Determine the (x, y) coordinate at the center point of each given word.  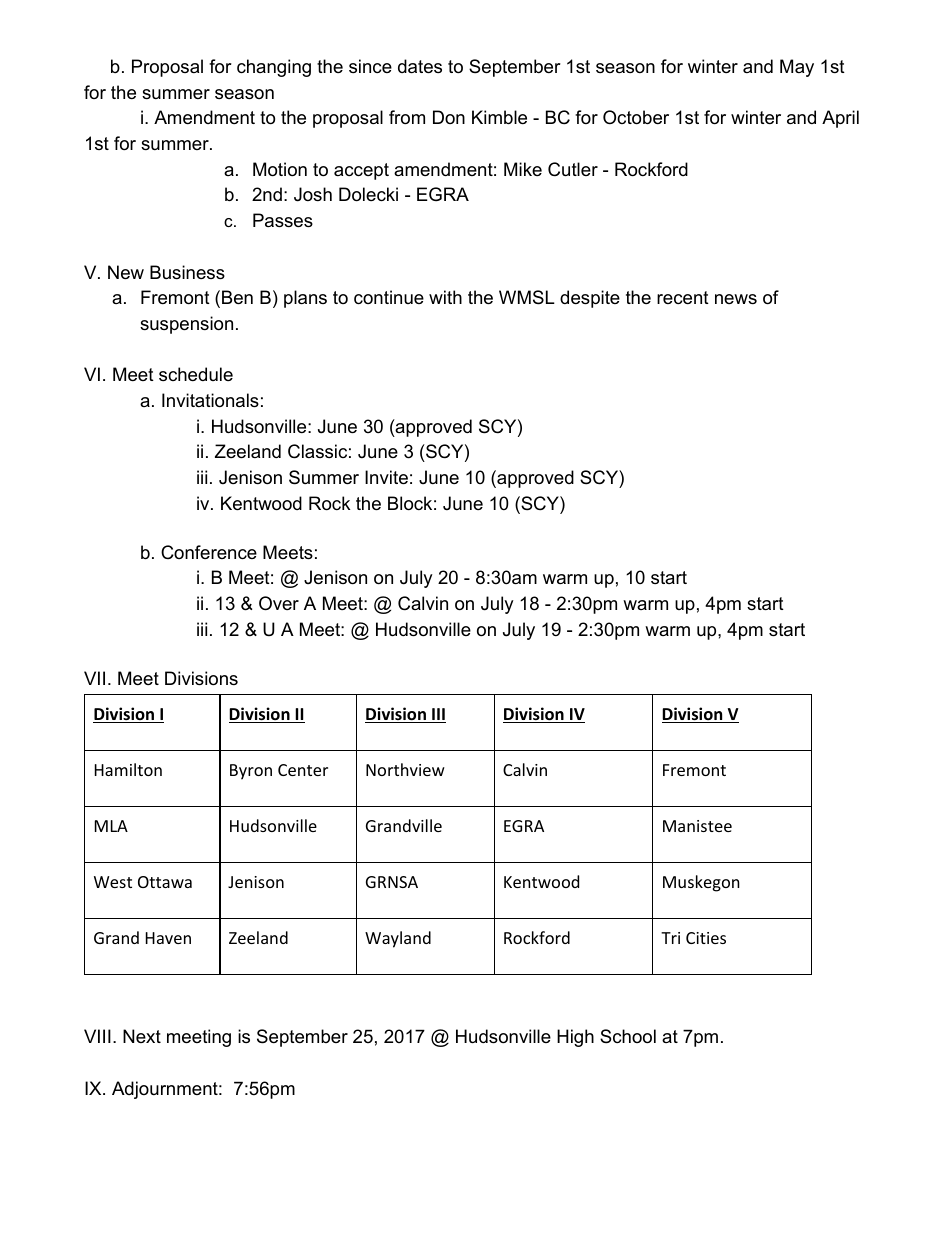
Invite (386, 477)
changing (274, 68)
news (736, 299)
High (575, 1038)
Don (449, 117)
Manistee (697, 826)
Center (303, 770)
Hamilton (128, 769)
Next (142, 1036)
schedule (196, 374)
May (797, 68)
